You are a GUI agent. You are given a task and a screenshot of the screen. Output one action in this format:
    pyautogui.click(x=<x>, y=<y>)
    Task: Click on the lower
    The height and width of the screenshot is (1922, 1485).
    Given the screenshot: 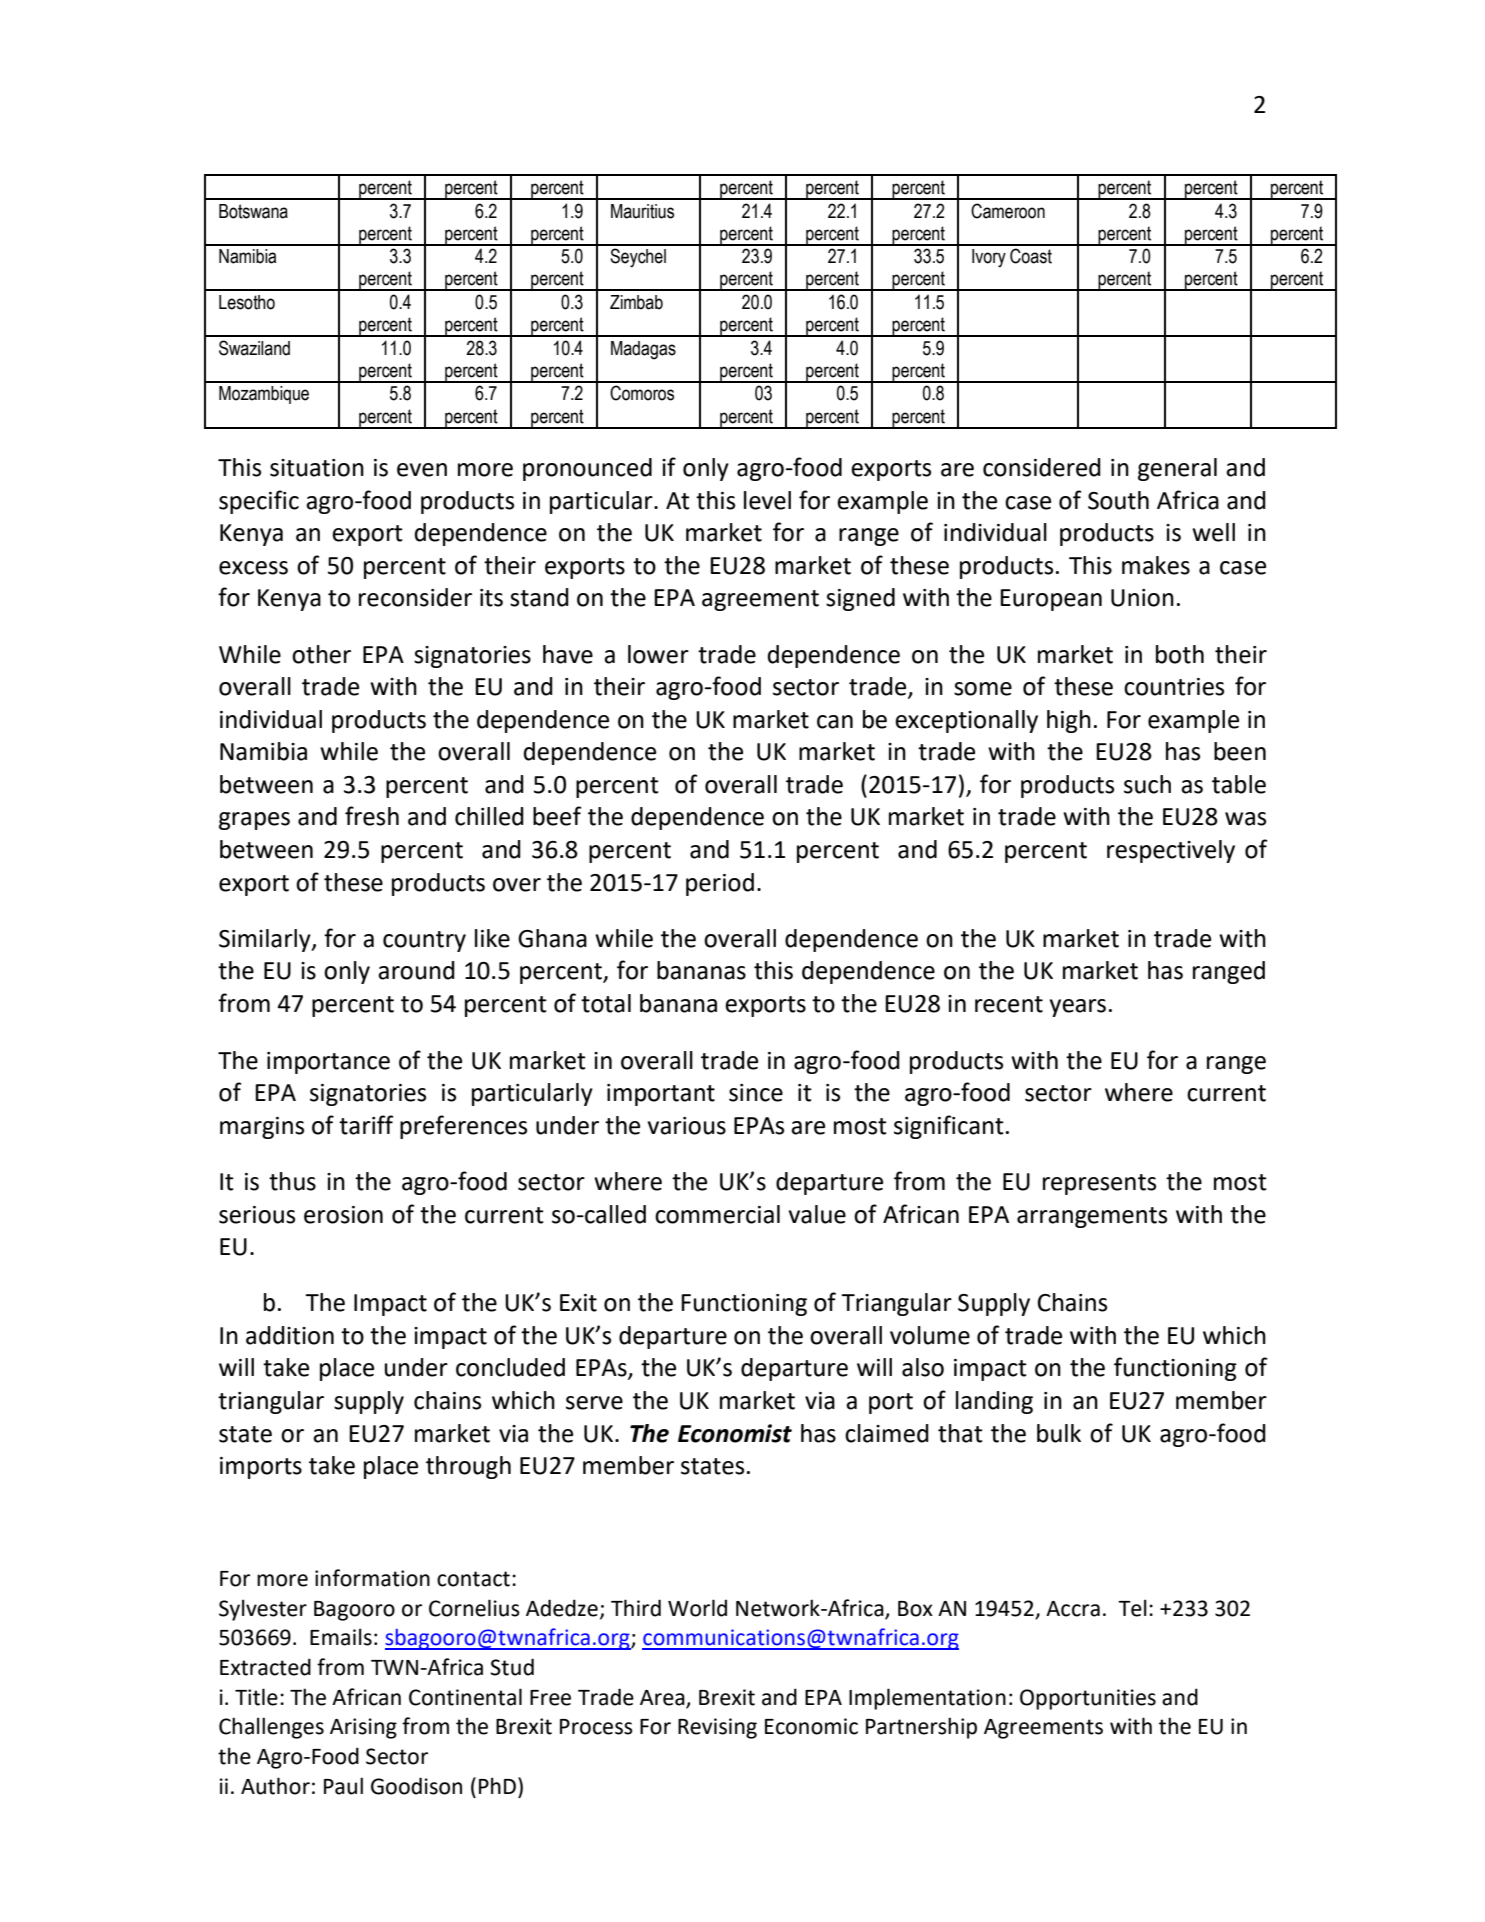 What is the action you would take?
    pyautogui.click(x=658, y=654)
